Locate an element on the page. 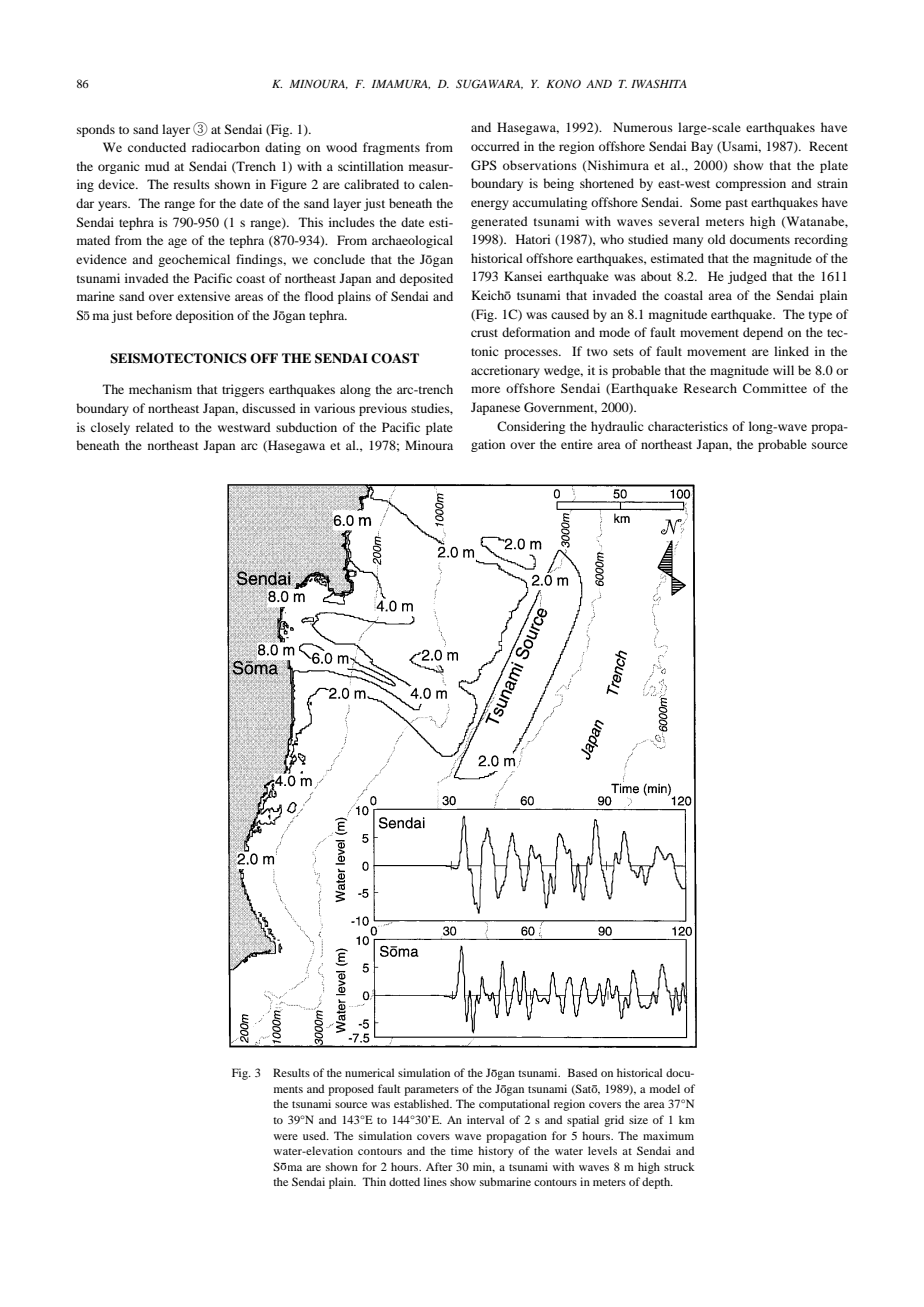  occurred is located at coordinates (495, 146).
